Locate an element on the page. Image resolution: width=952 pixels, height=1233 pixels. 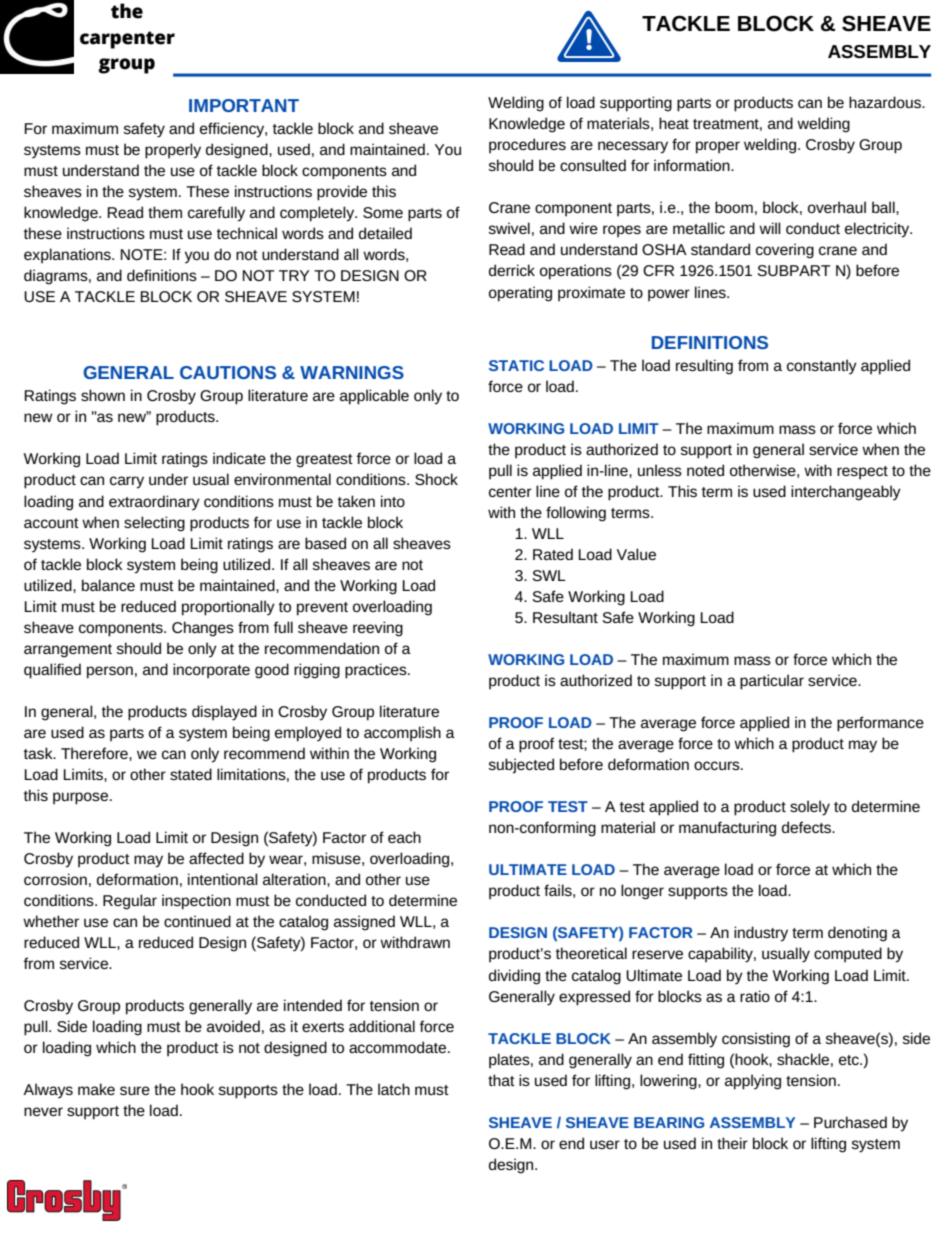
shown is located at coordinates (103, 395).
